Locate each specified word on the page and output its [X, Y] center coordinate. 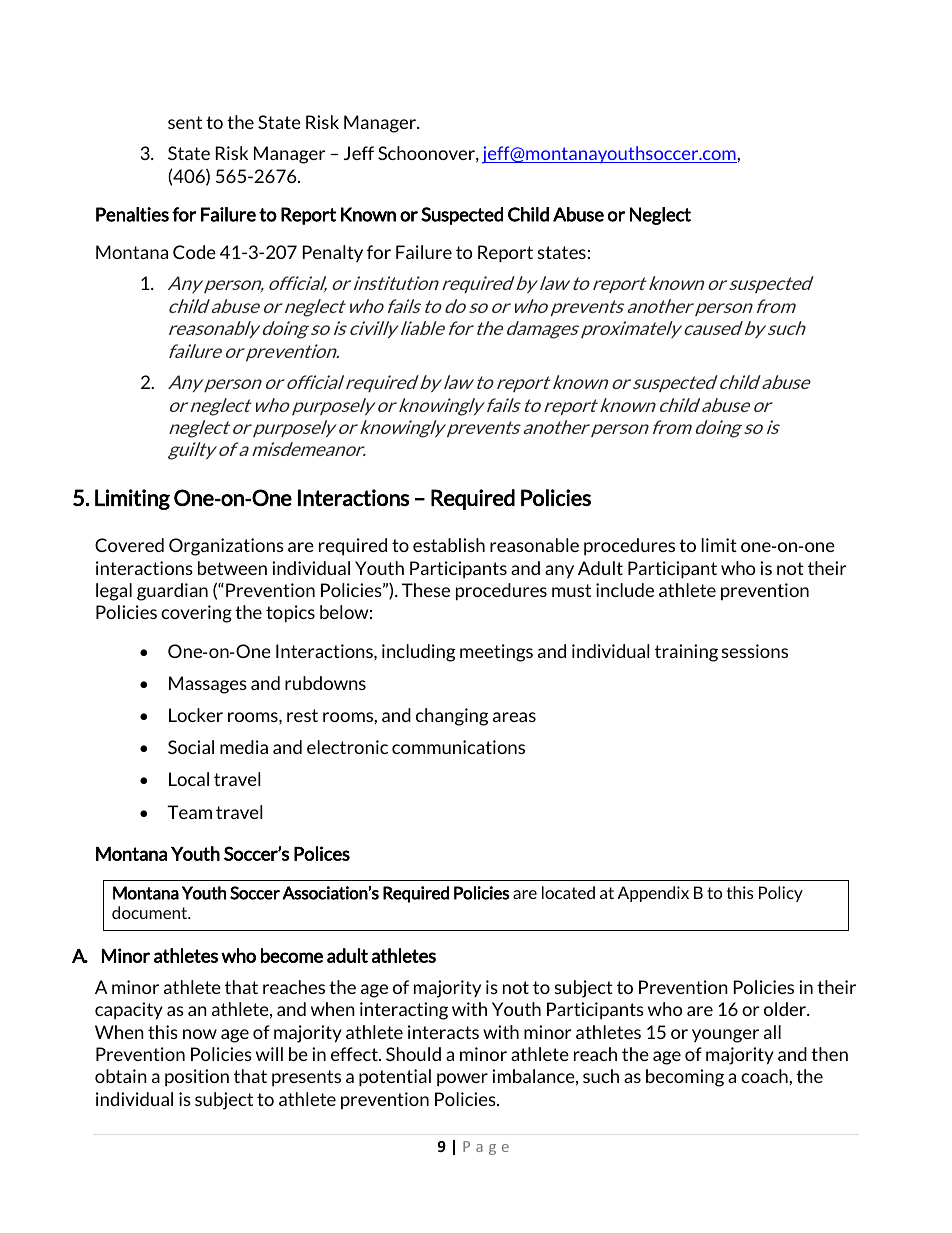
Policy [781, 894]
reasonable [534, 545]
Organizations [226, 547]
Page [486, 1148]
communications [458, 747]
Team [189, 812]
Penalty [333, 253]
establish [449, 545]
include [625, 590]
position [197, 1078]
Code [194, 252]
